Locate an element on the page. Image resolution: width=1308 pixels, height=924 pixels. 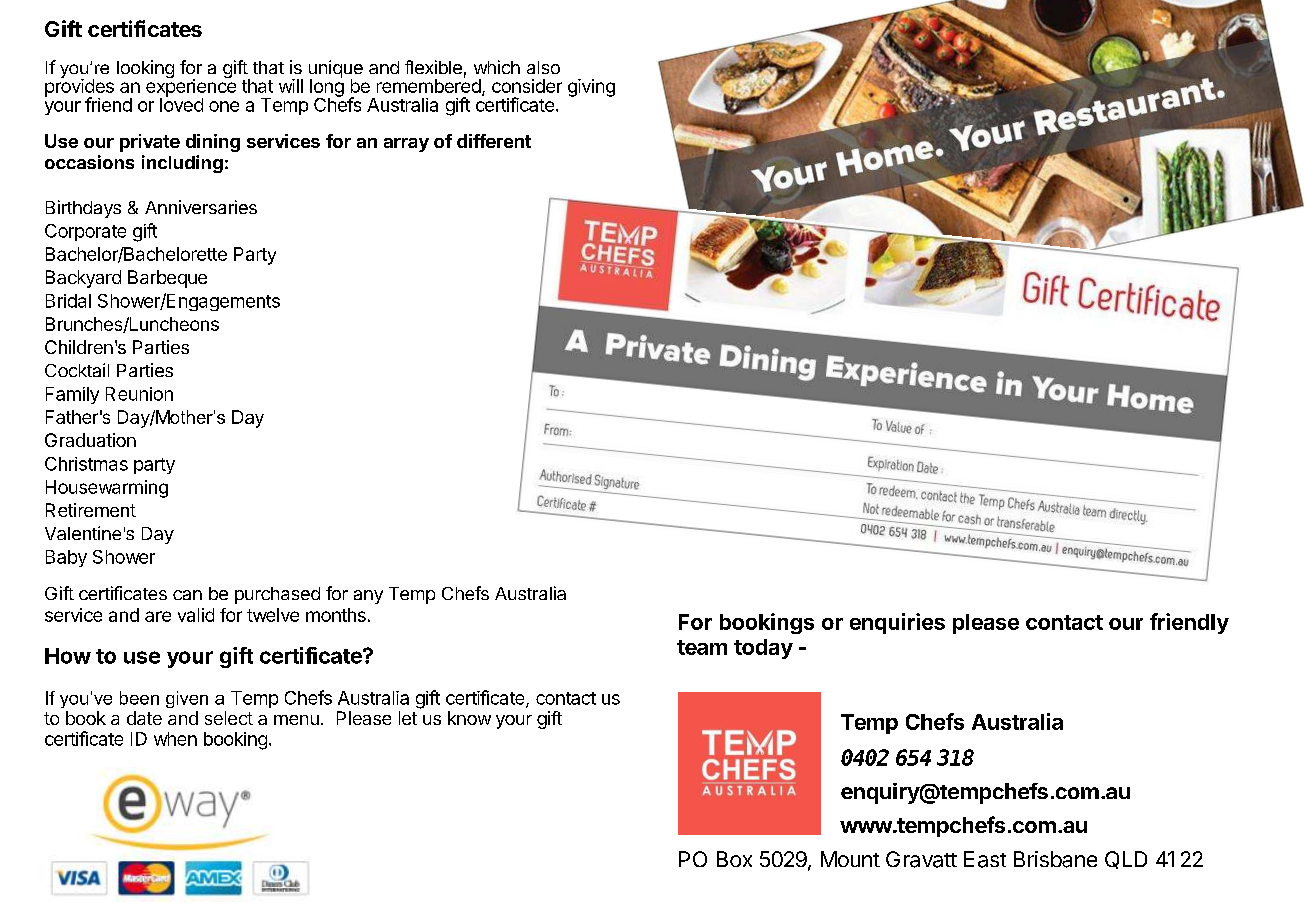
different is located at coordinates (494, 141).
